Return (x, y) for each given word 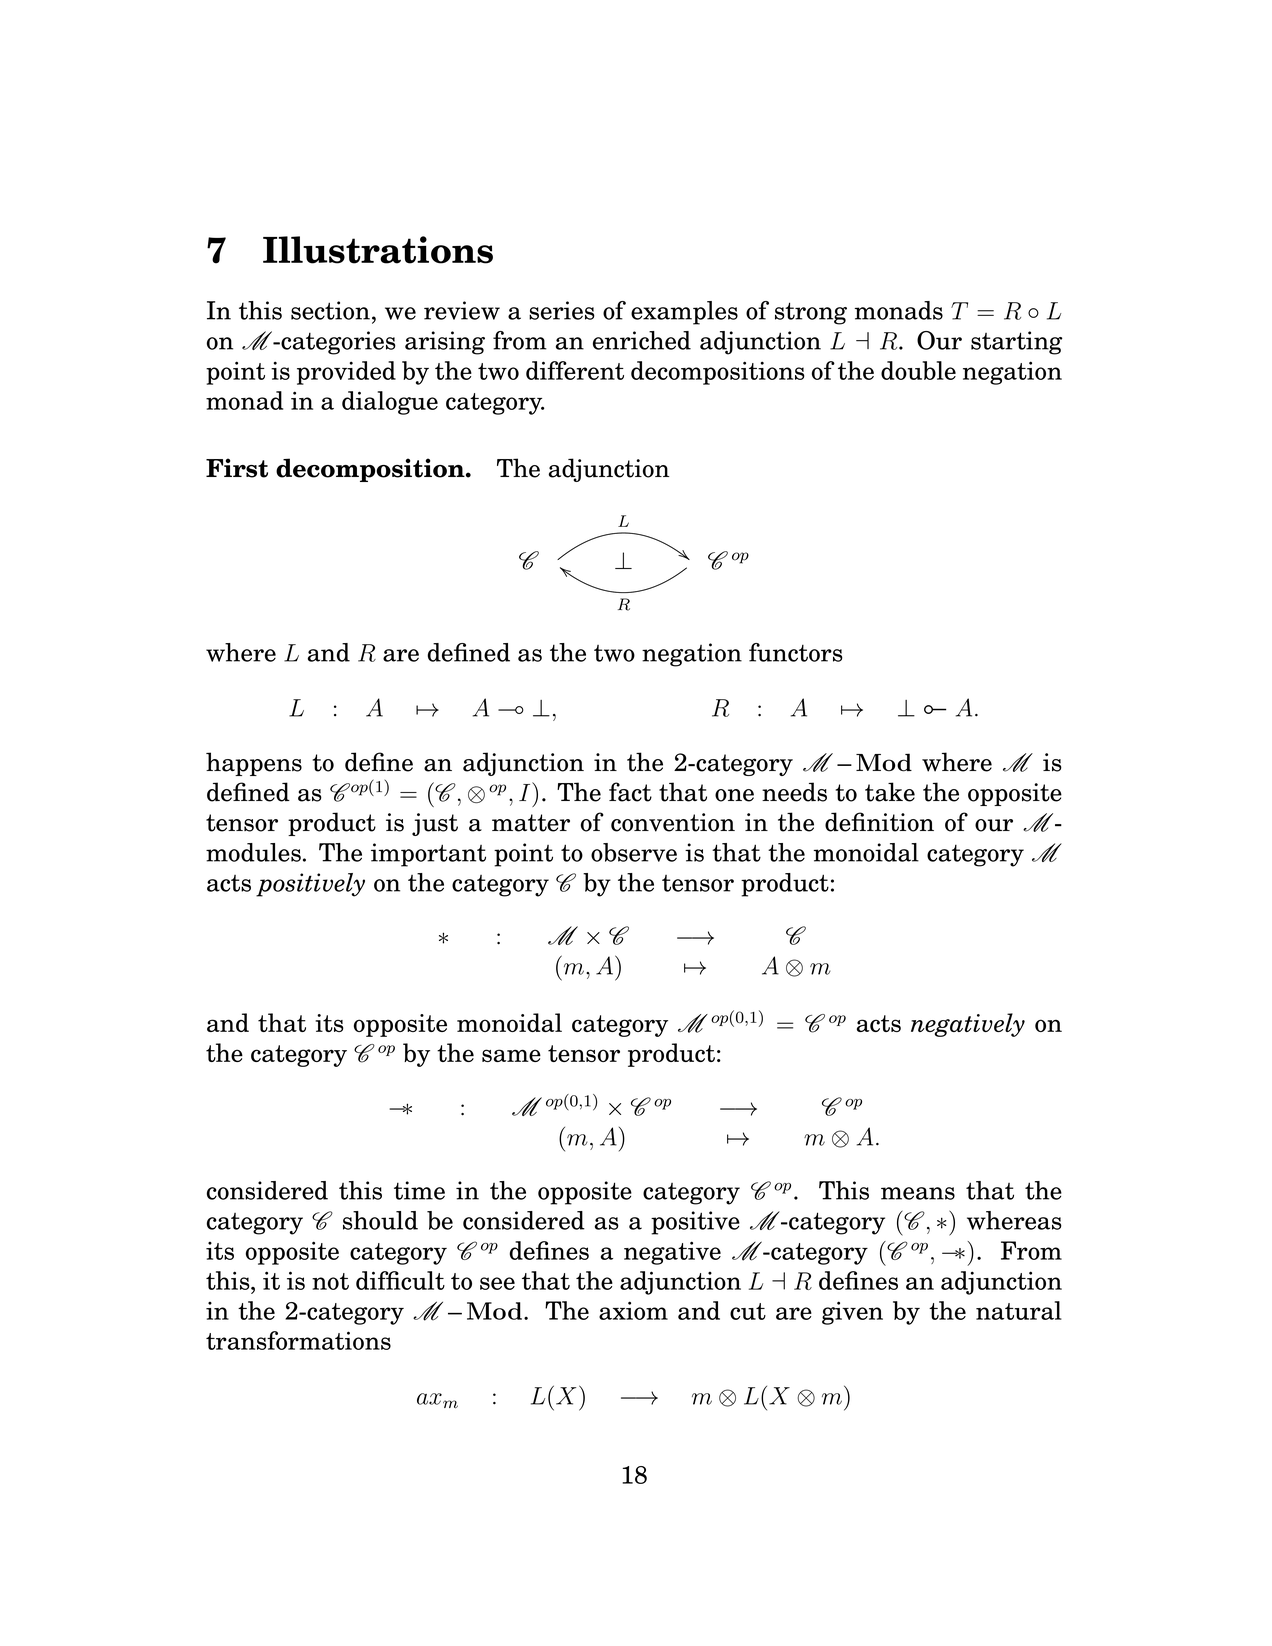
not (330, 1281)
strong (811, 313)
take (890, 792)
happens (254, 764)
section (330, 310)
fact (630, 792)
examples (684, 313)
